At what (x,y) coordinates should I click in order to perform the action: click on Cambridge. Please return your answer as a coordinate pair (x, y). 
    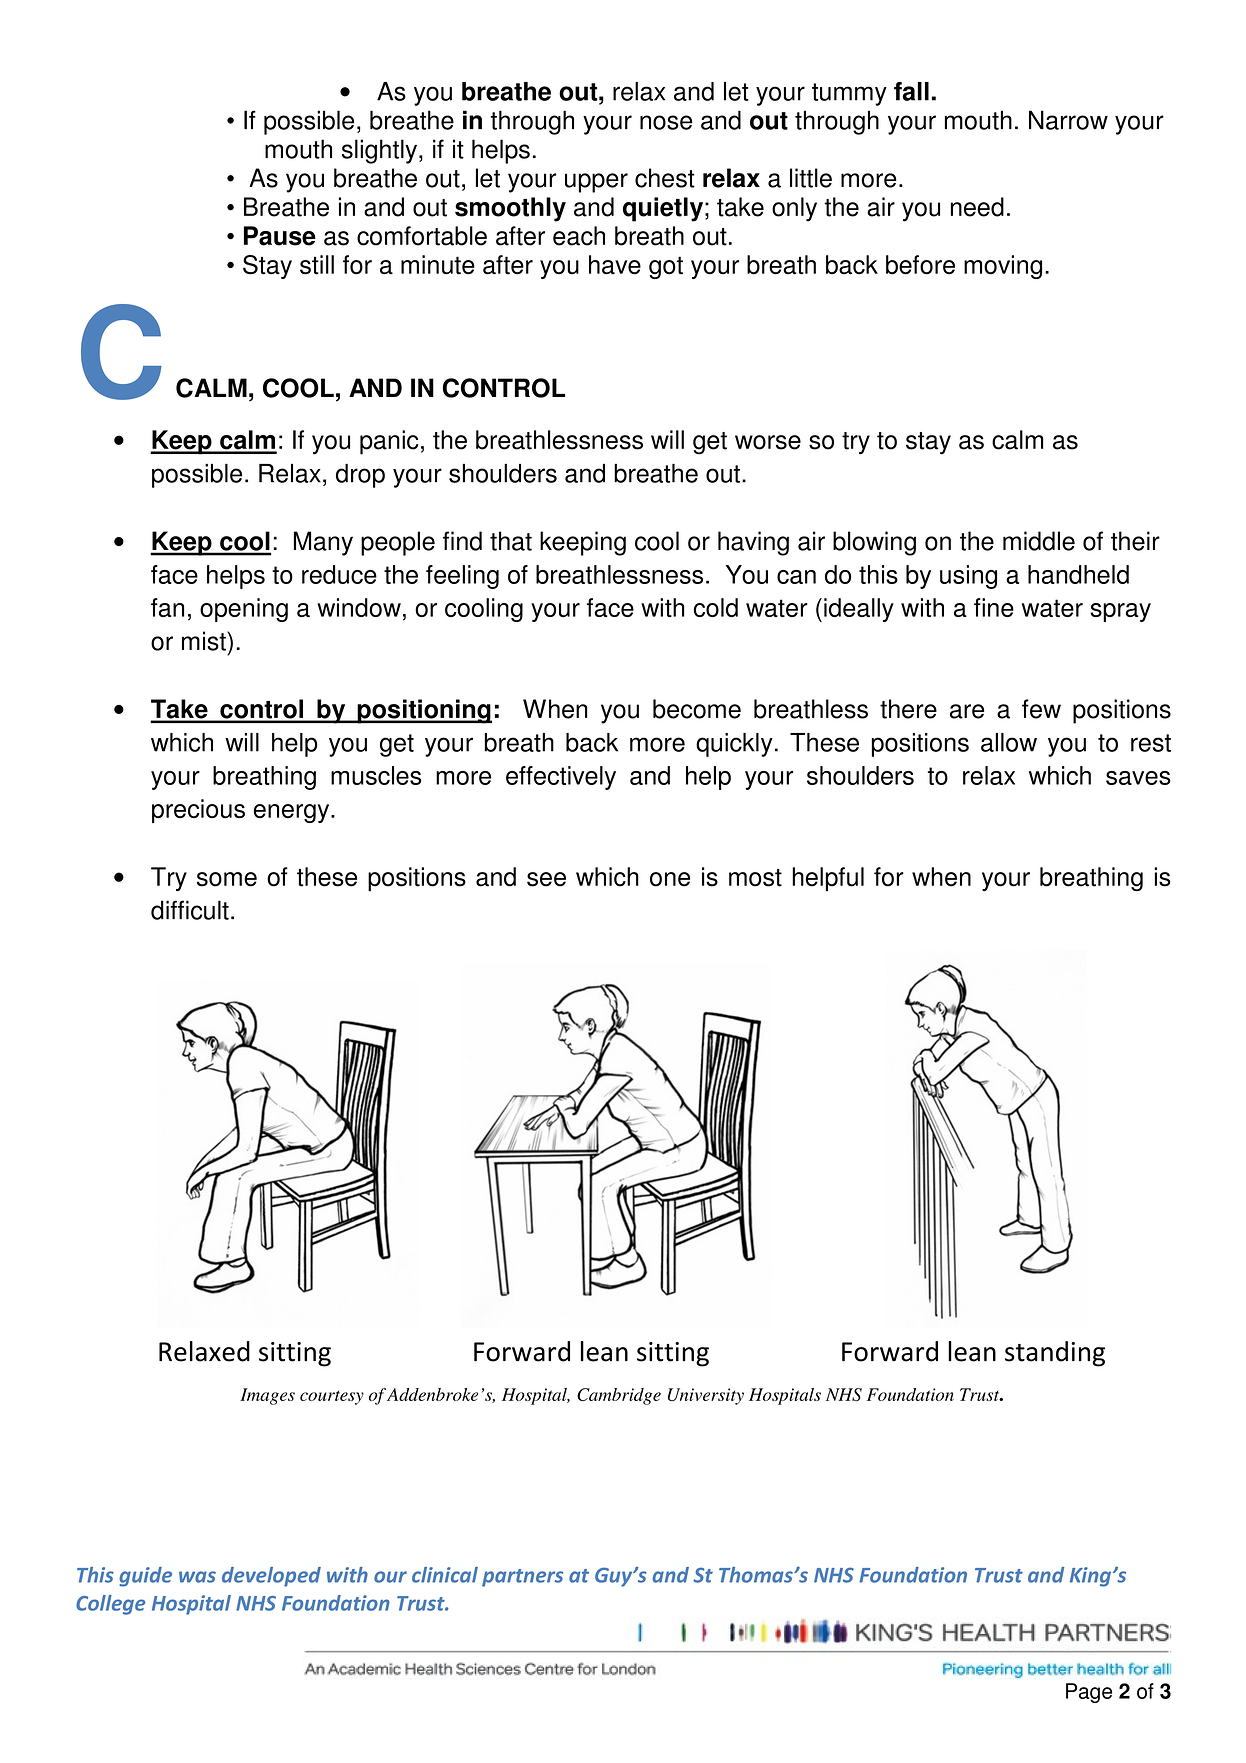
    Looking at the image, I should click on (619, 1396).
